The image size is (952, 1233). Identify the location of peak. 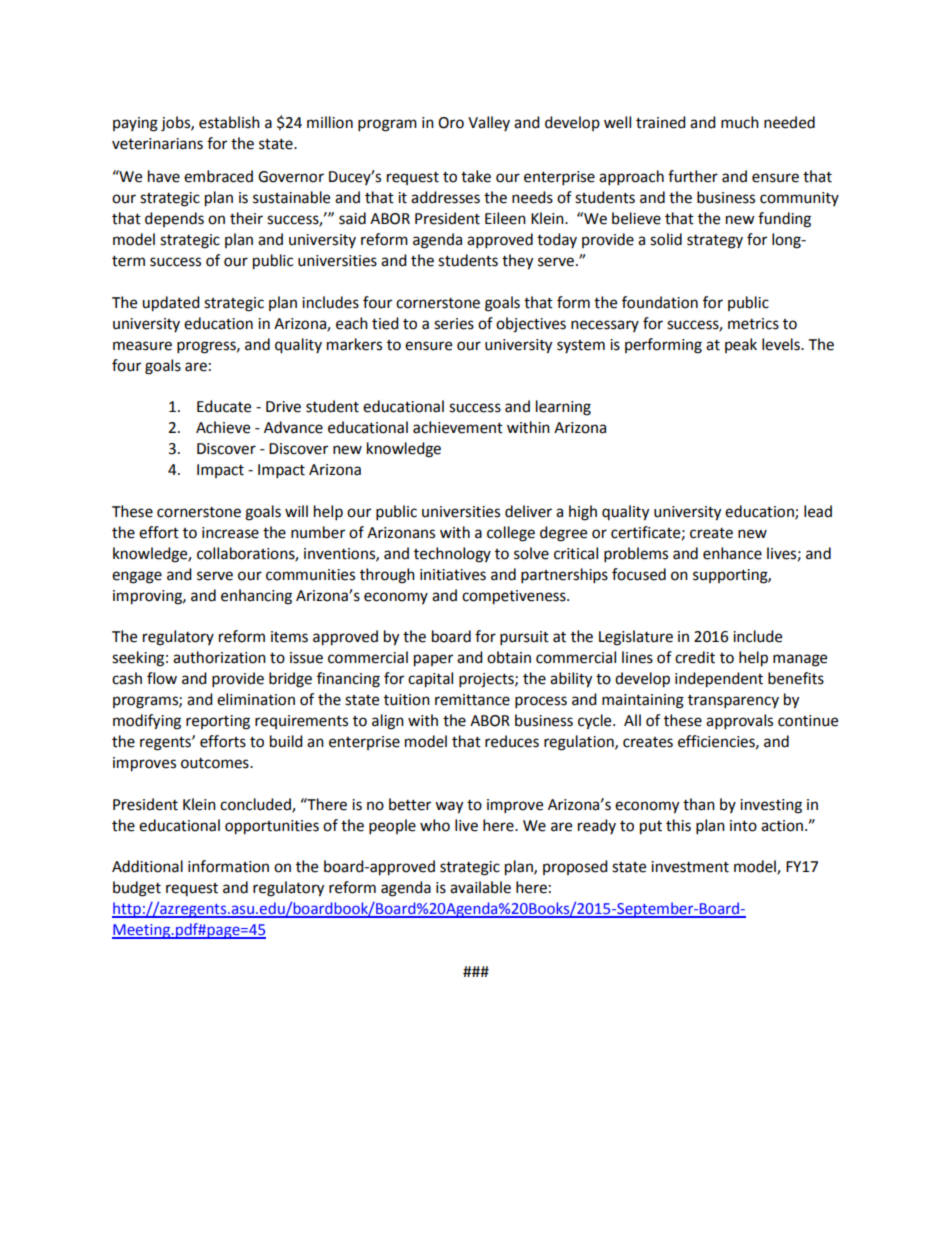
(741, 345).
